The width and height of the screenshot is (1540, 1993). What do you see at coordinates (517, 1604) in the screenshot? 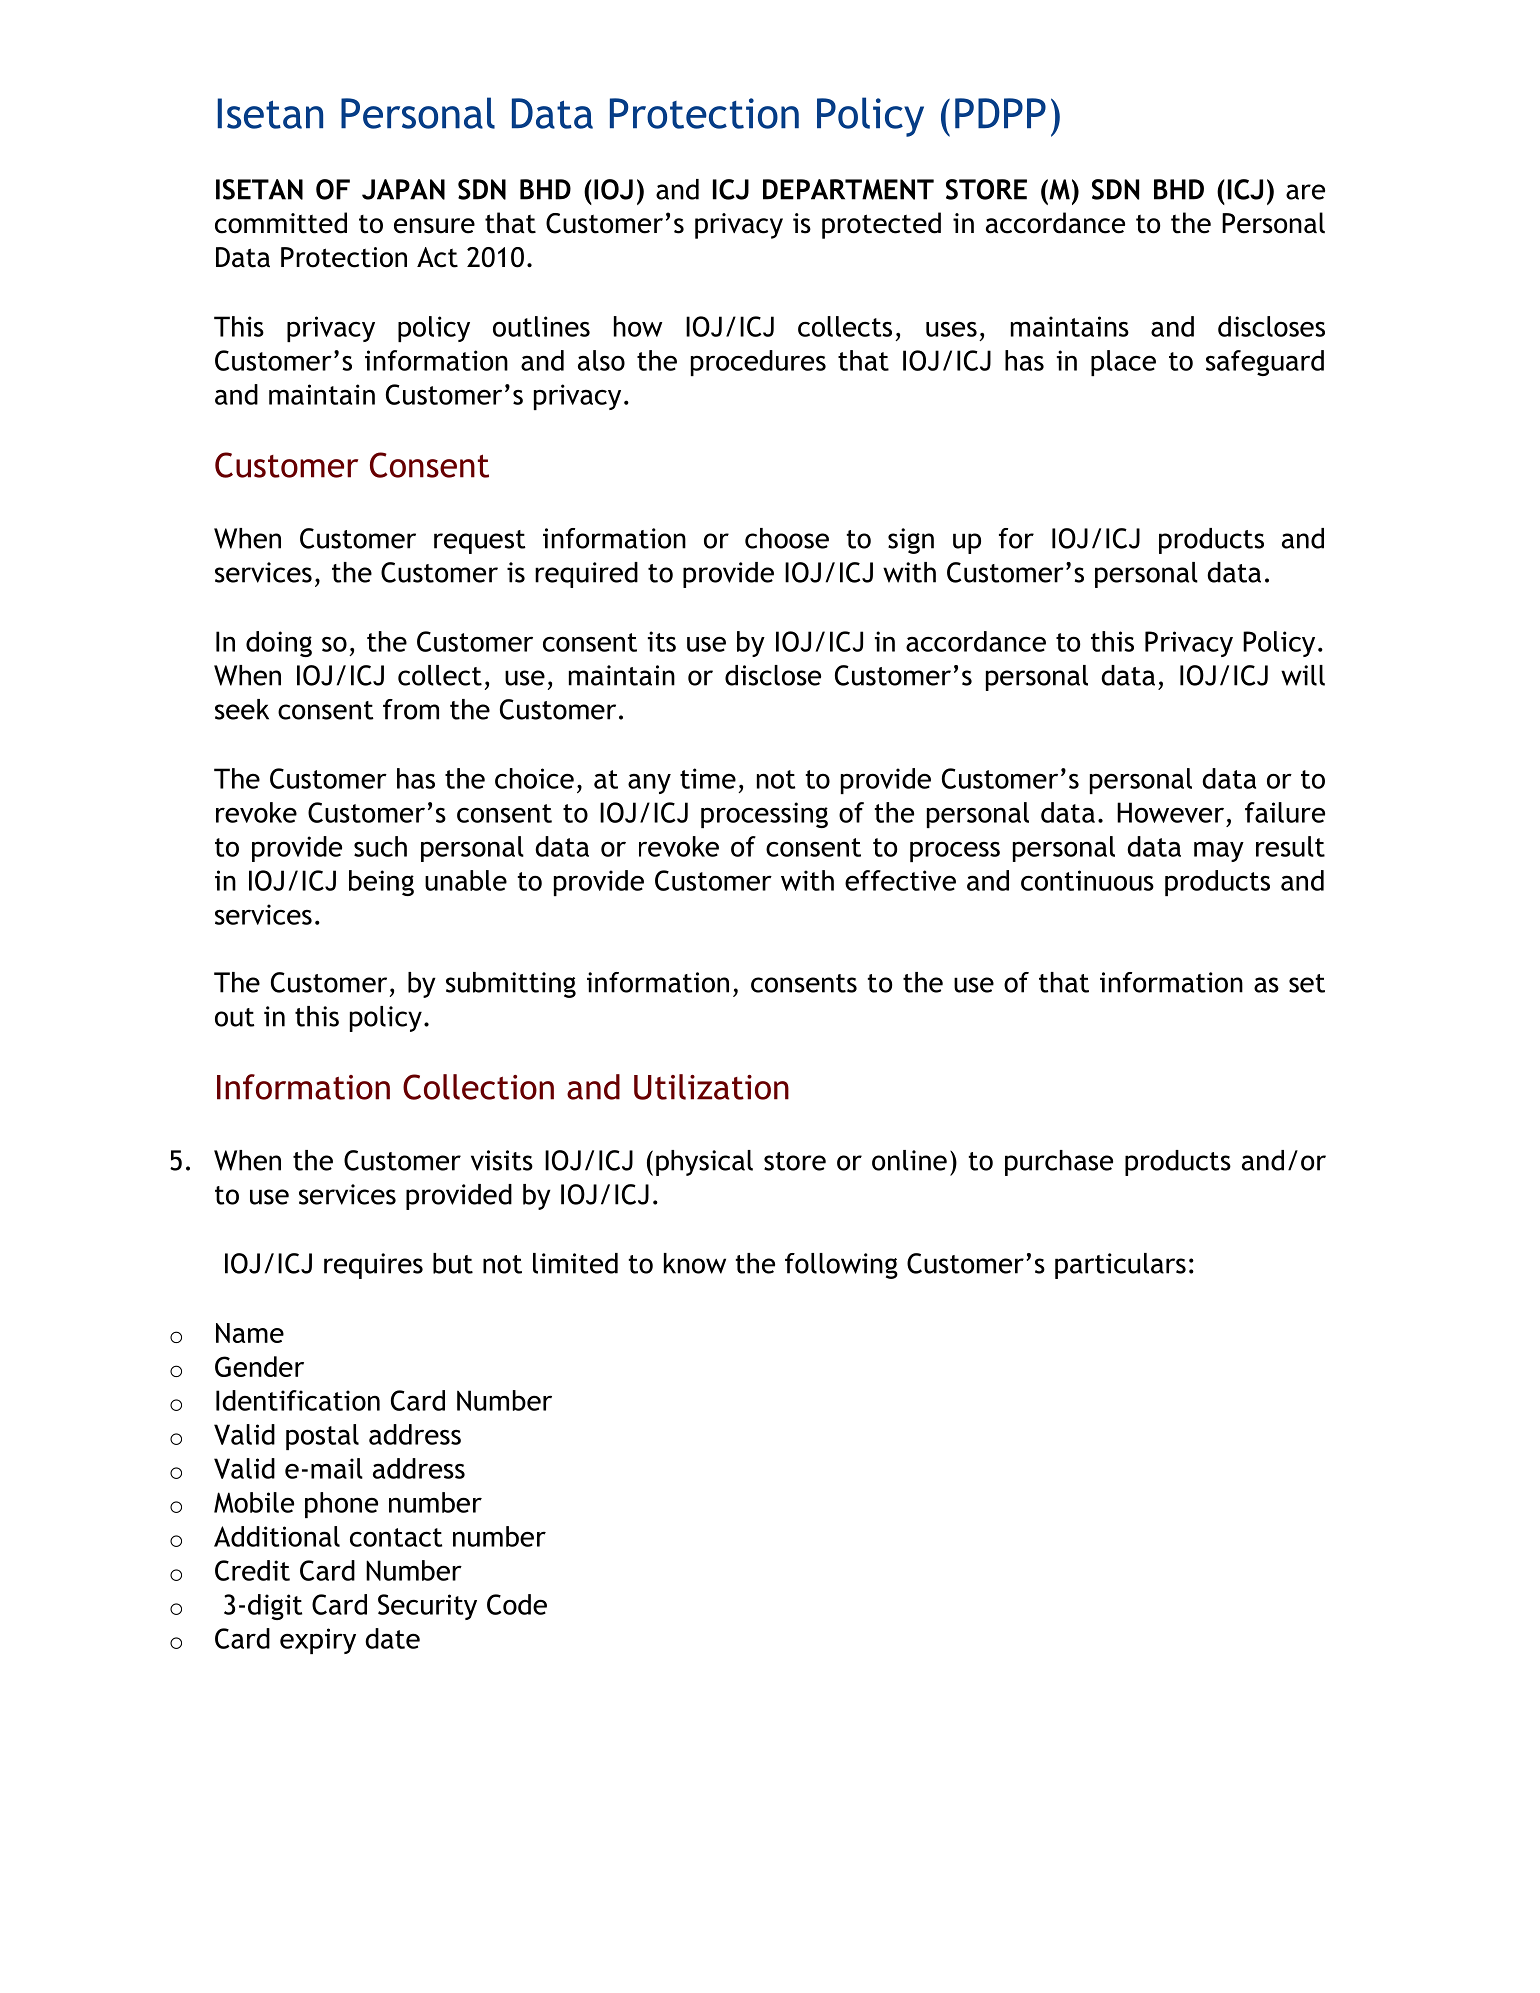
I see `Code` at bounding box center [517, 1604].
